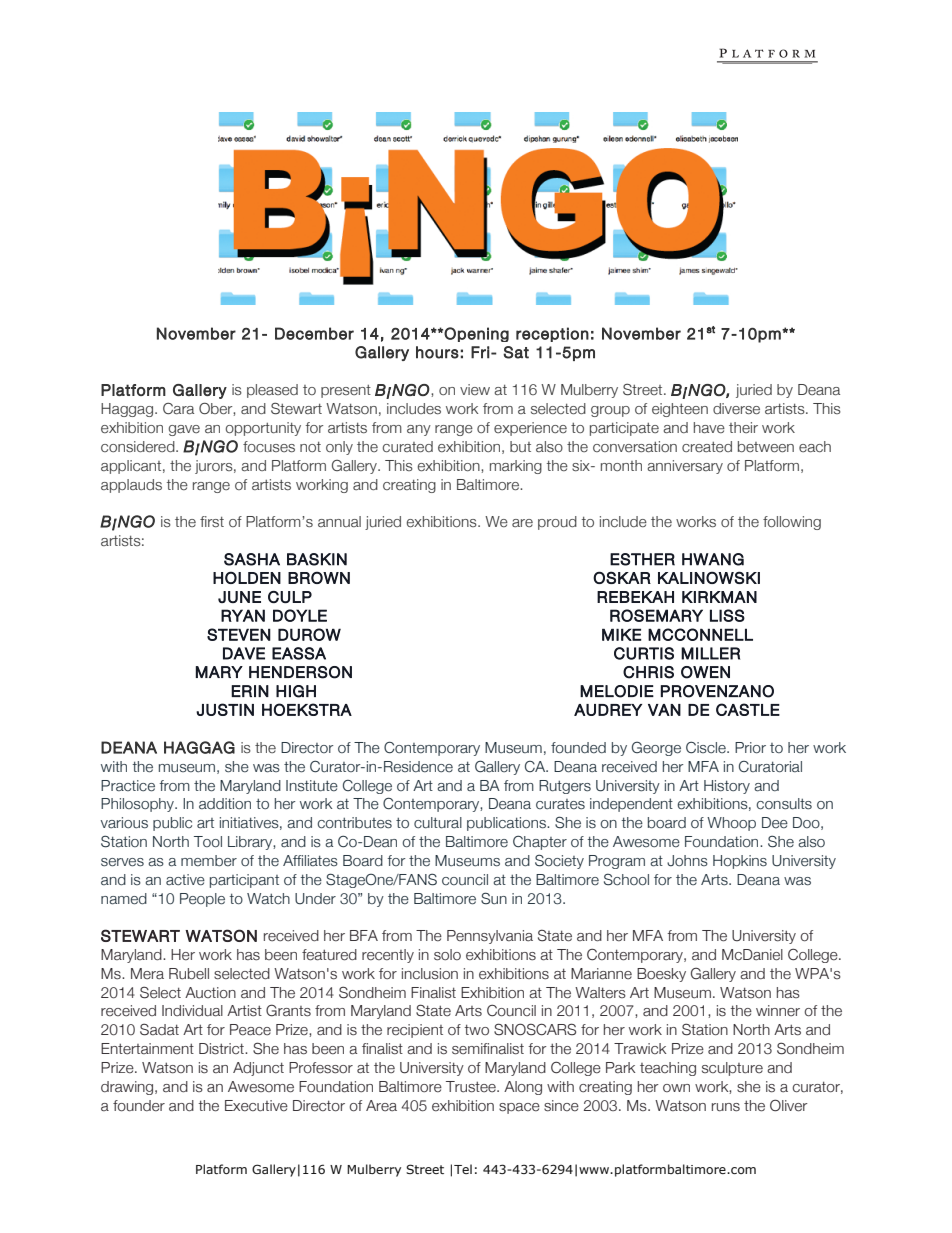 This page has height=1233, width=952. I want to click on Executive, so click(256, 1106).
